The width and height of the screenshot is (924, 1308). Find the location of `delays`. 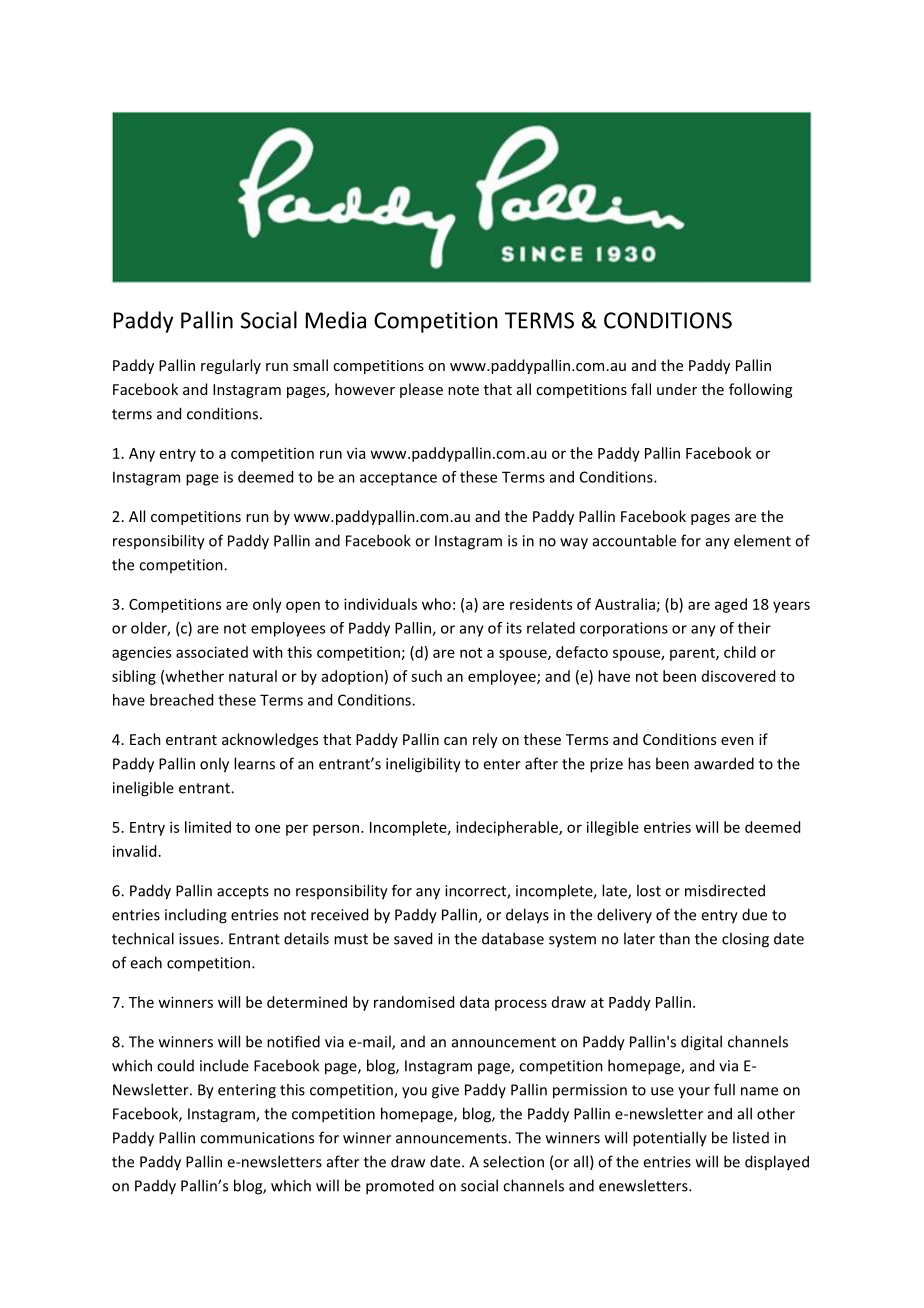

delays is located at coordinates (527, 916).
